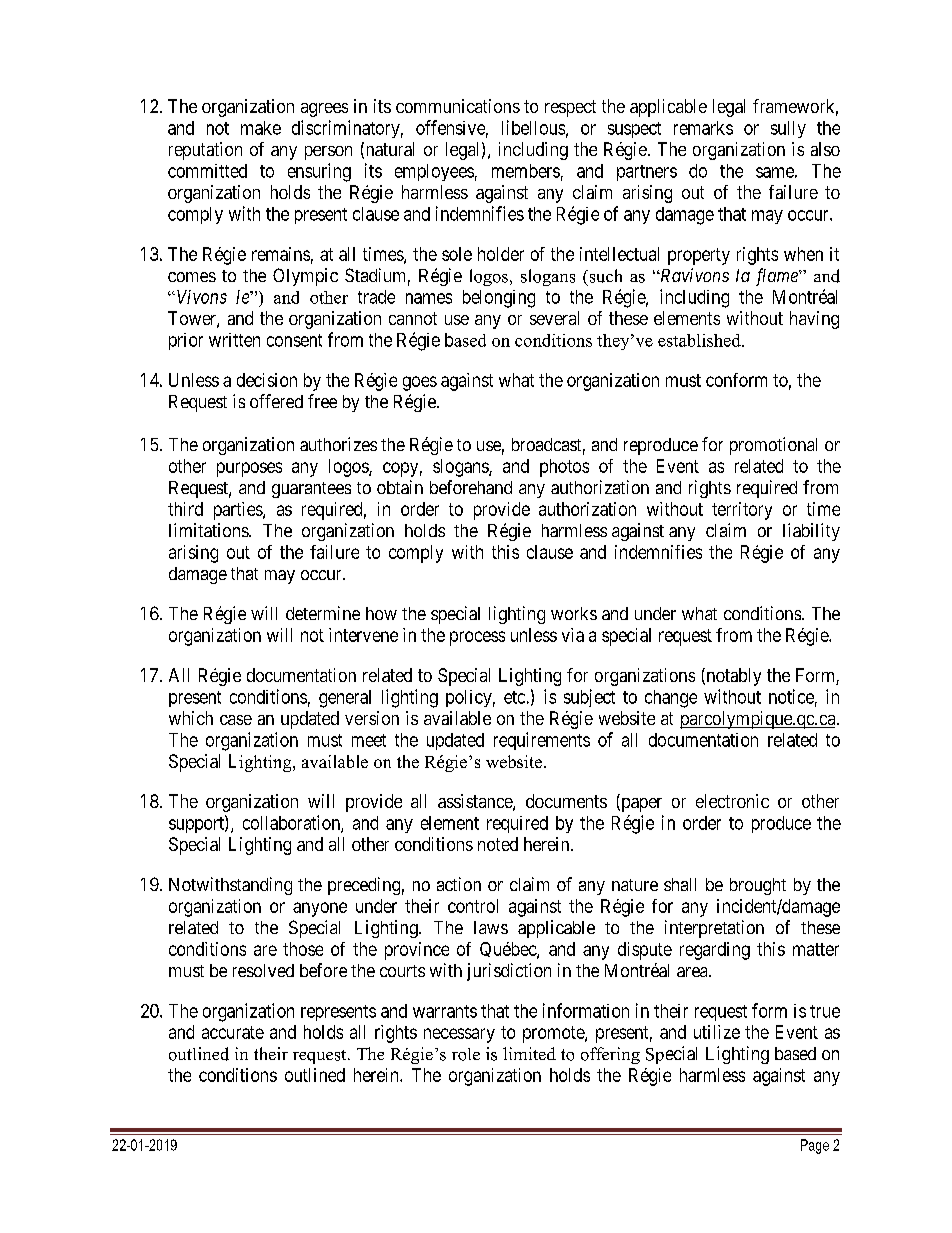 The image size is (952, 1233). What do you see at coordinates (788, 129) in the screenshot?
I see `sully` at bounding box center [788, 129].
